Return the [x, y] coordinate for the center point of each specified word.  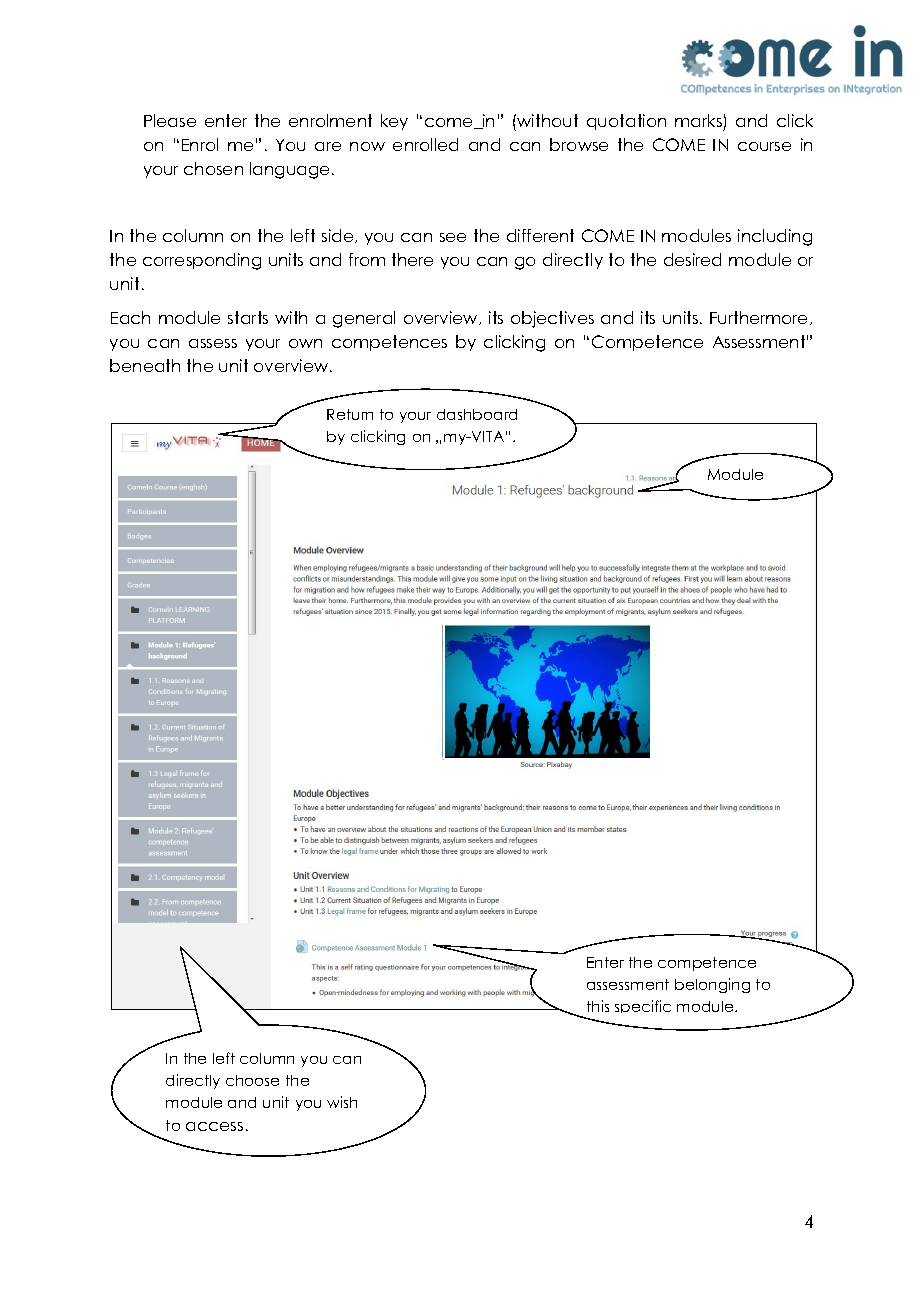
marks [698, 120]
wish [342, 1102]
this [598, 1006]
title [722, 497]
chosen [213, 168]
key [394, 122]
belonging [712, 985]
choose [252, 1080]
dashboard [477, 414]
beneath [145, 365]
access [214, 1126]
